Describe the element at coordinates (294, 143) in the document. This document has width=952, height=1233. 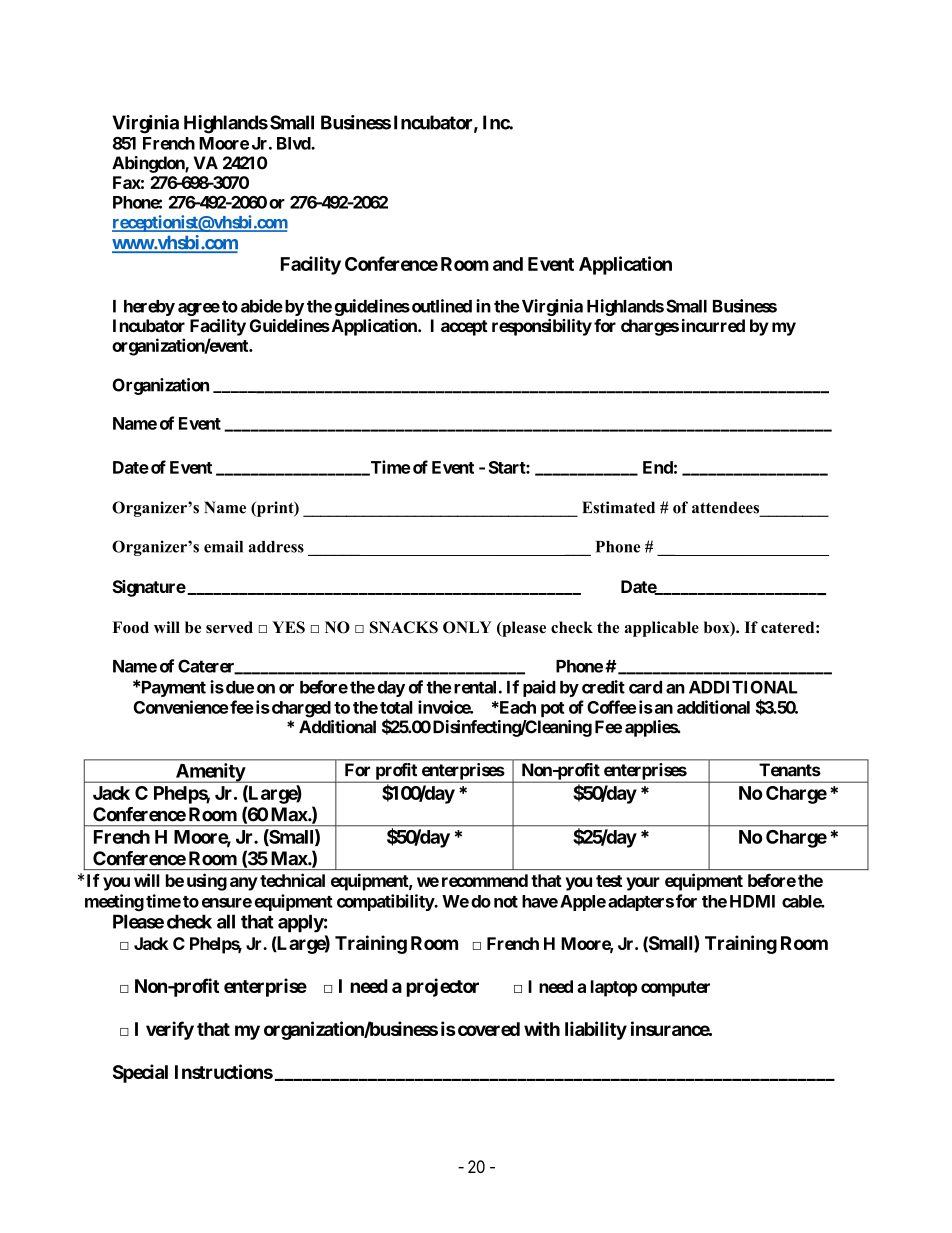
I see `Blvd` at that location.
